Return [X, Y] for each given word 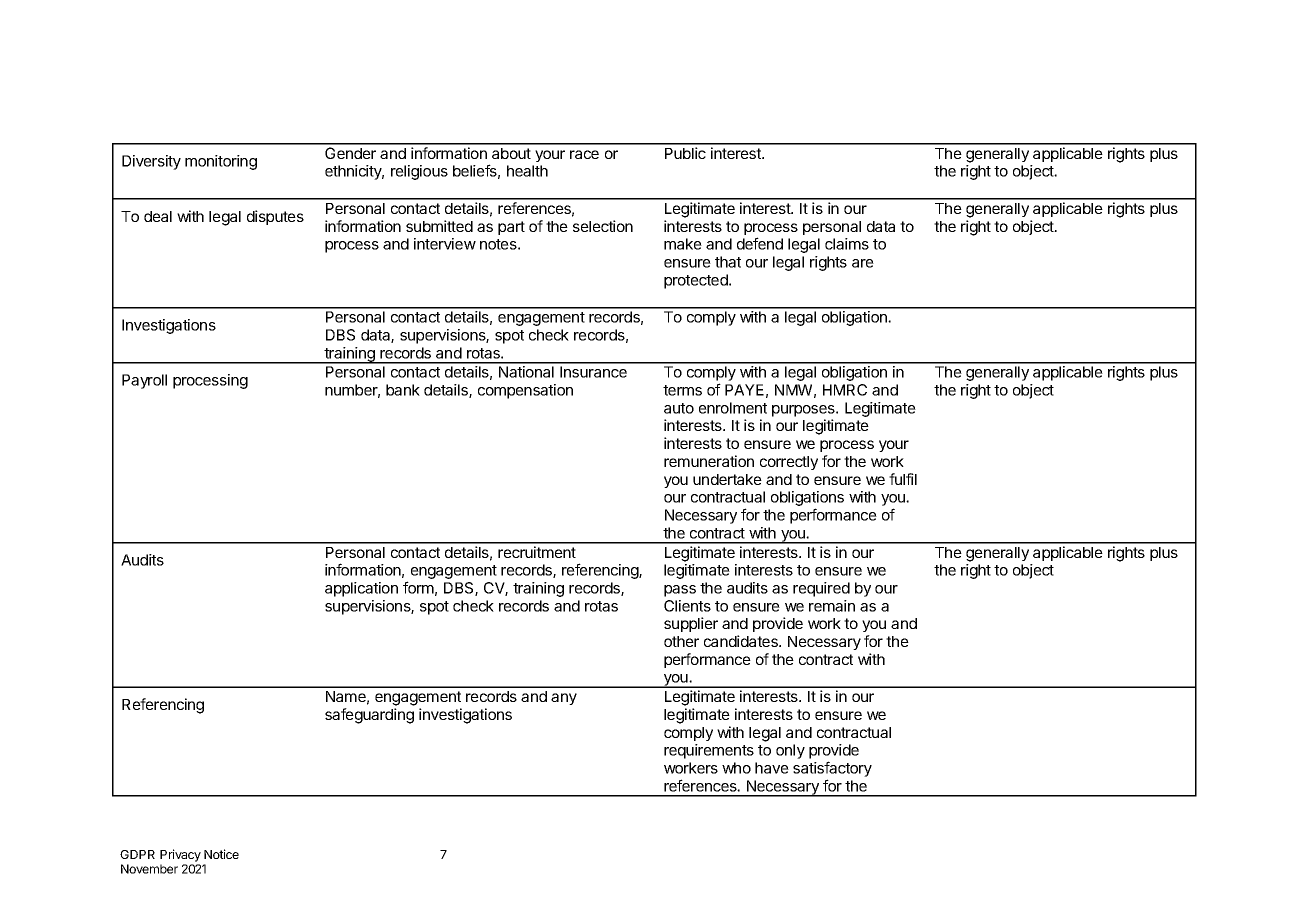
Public [685, 153]
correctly [789, 463]
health [527, 171]
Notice [221, 854]
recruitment [537, 552]
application [361, 589]
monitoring [221, 162]
